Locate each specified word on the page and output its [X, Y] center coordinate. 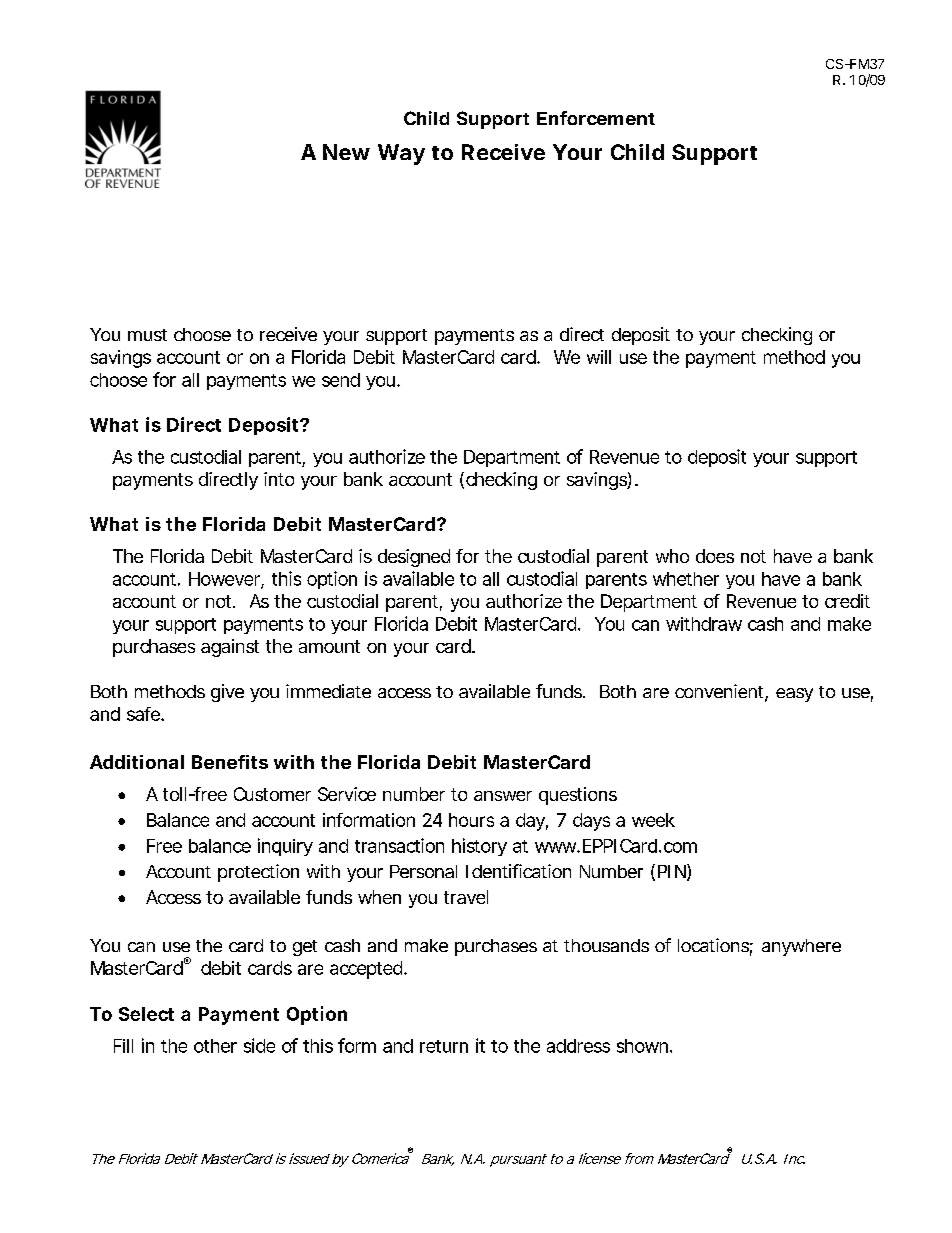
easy [794, 695]
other [215, 1046]
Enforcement [596, 118]
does [715, 556]
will [599, 357]
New [346, 152]
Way [401, 154]
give [227, 693]
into [279, 479]
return [444, 1046]
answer [503, 796]
